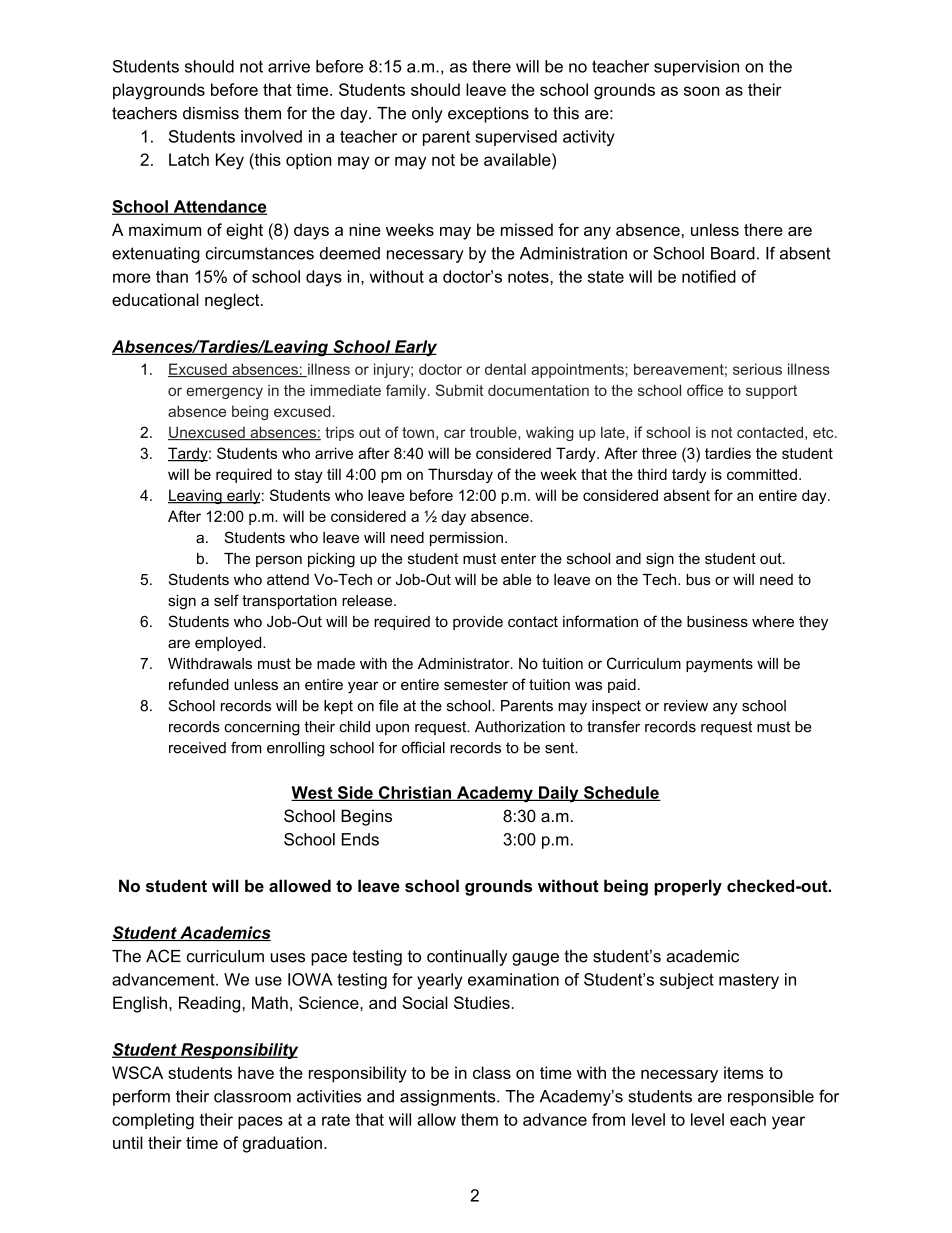 The image size is (952, 1233). What do you see at coordinates (488, 115) in the page?
I see `exceptions` at bounding box center [488, 115].
